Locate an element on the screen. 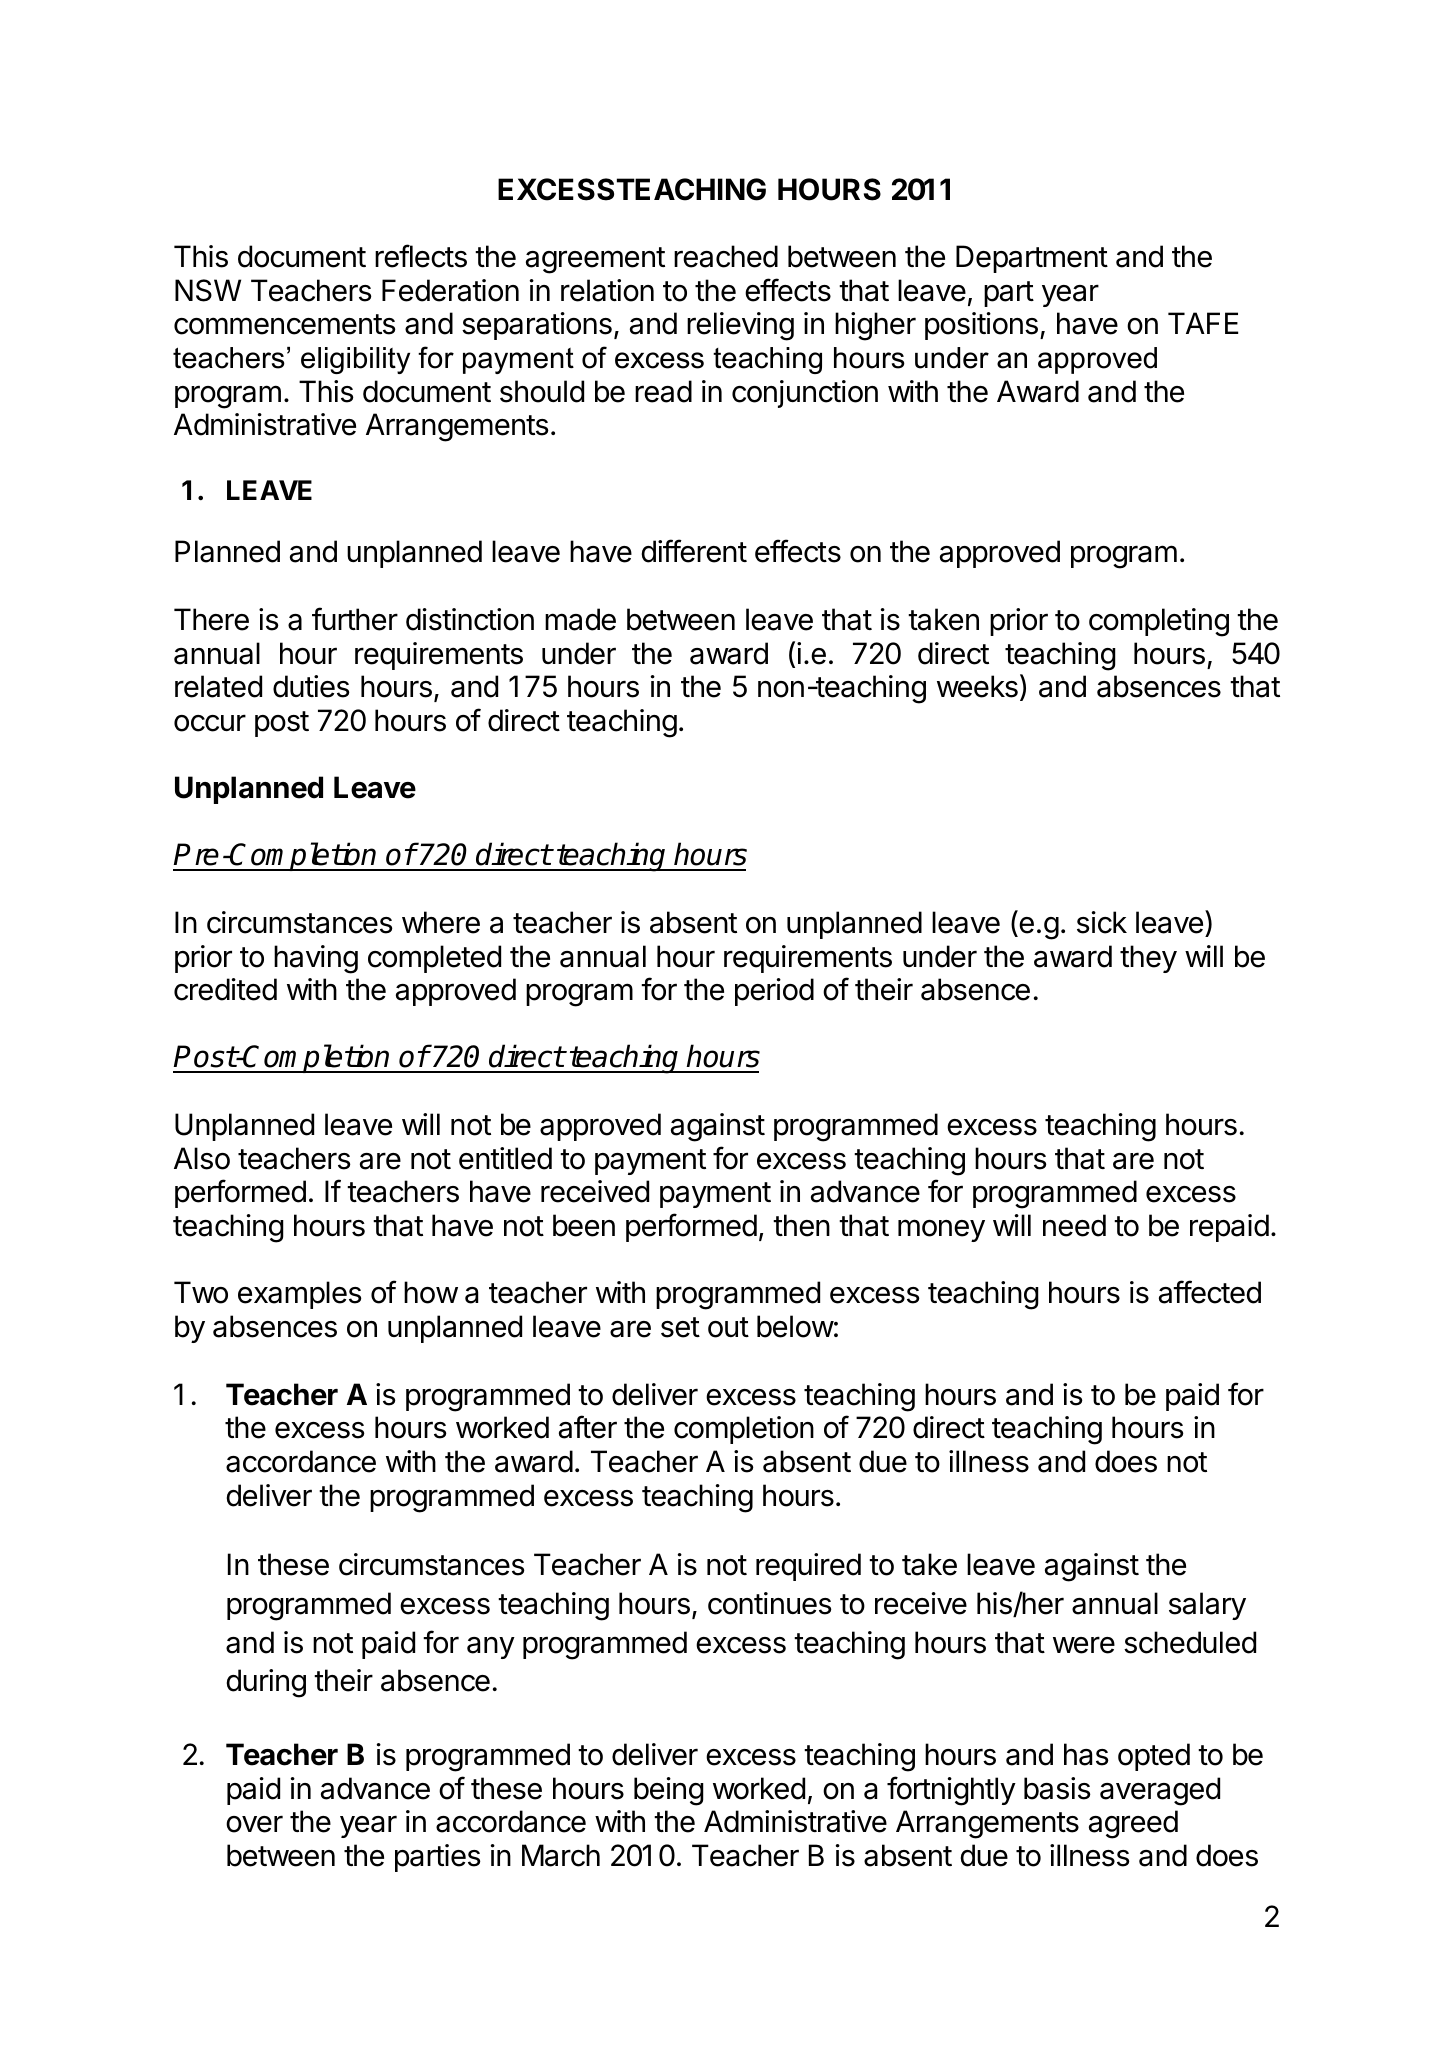 This screenshot has height=2055, width=1452. relieving is located at coordinates (740, 326).
